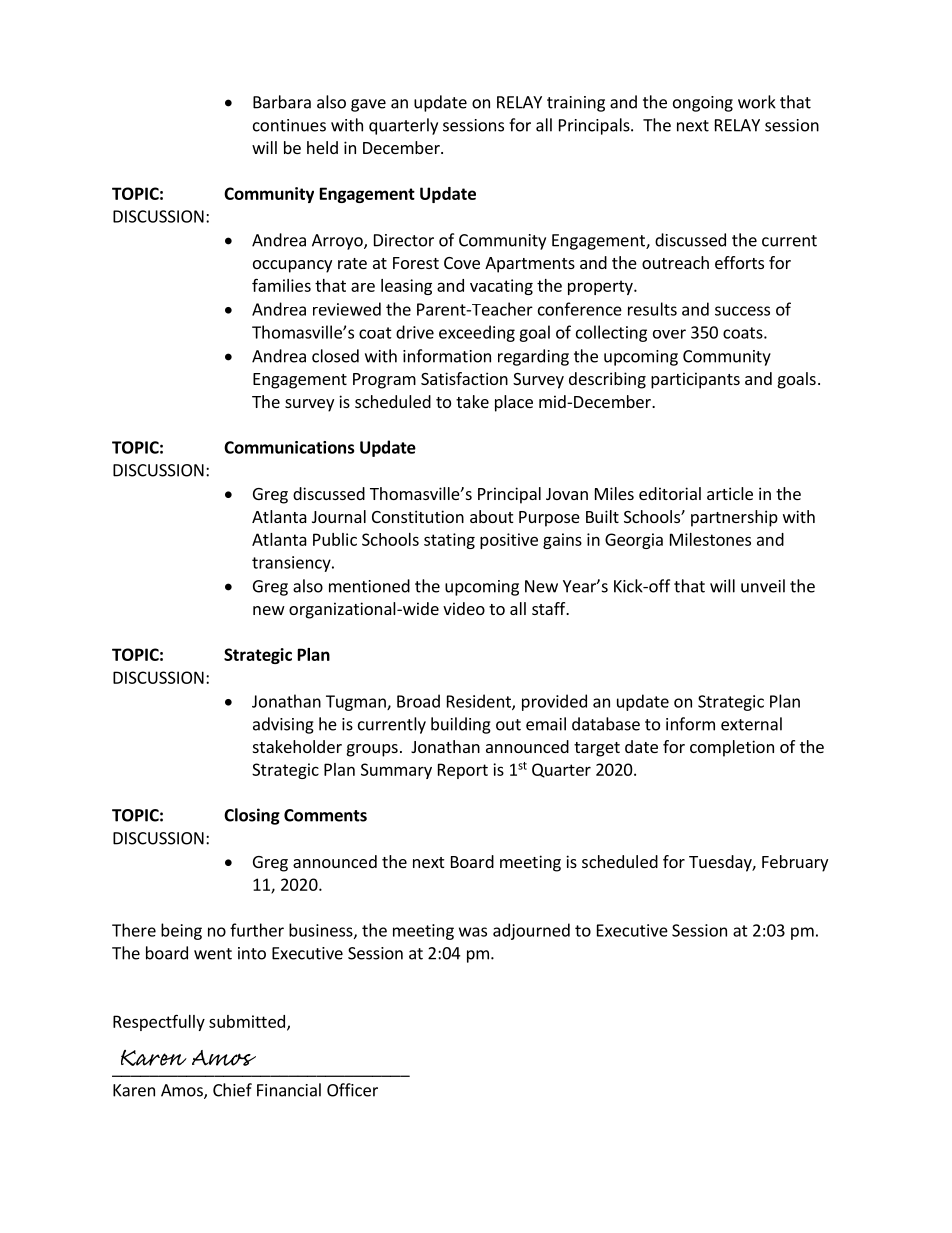 This screenshot has height=1233, width=952. I want to click on article, so click(730, 493).
